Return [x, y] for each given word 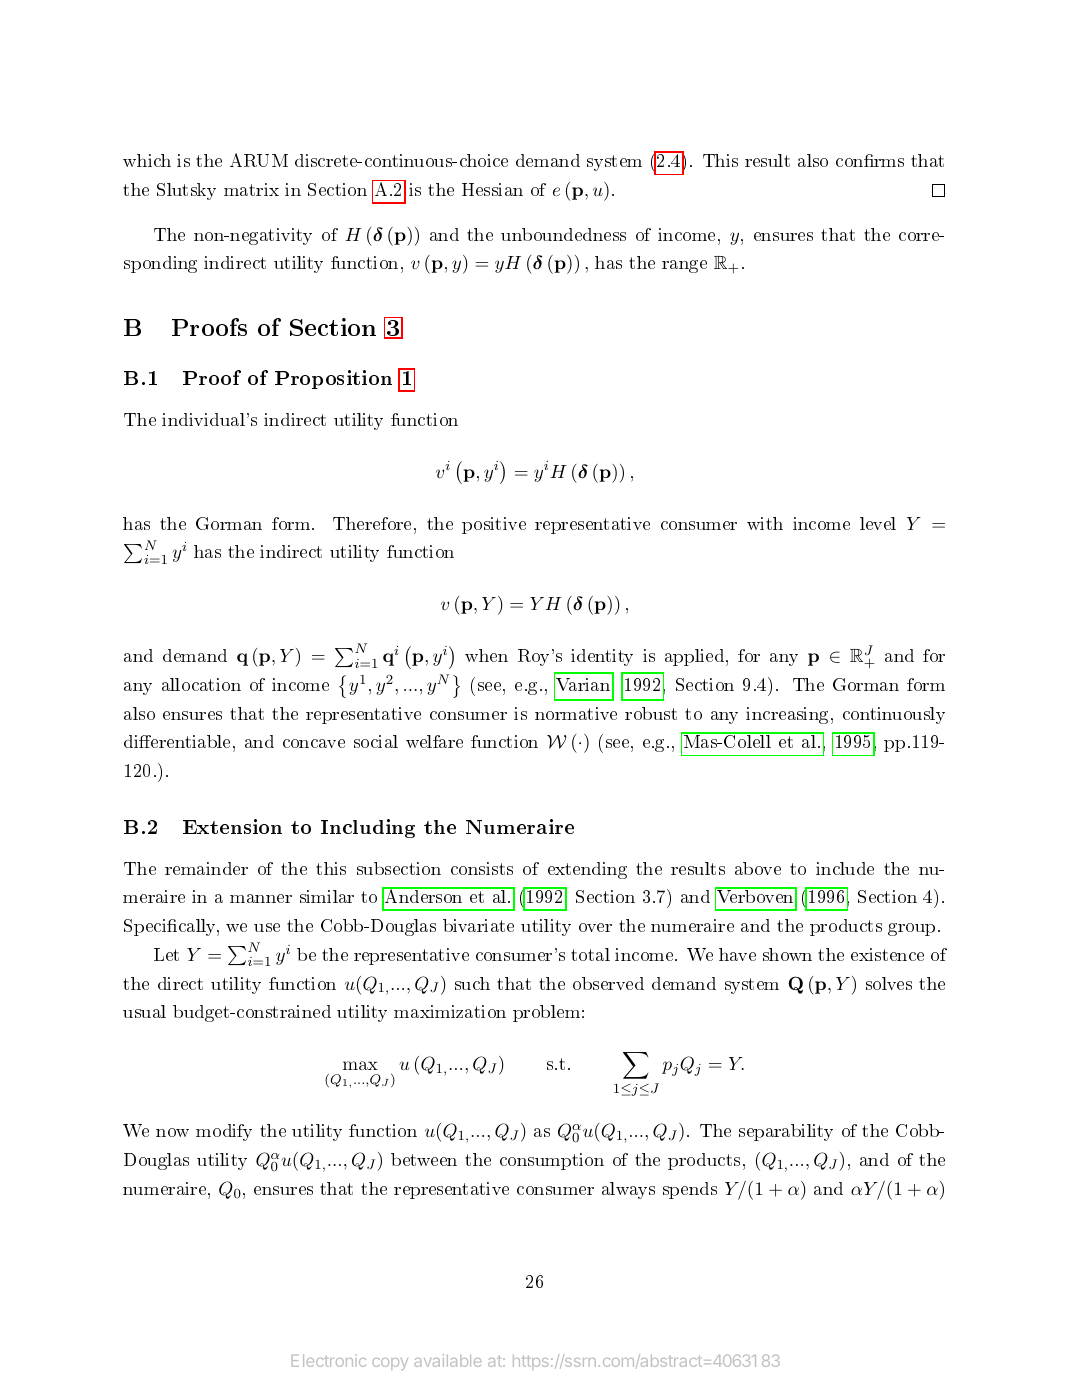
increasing [787, 715]
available [447, 1360]
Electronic [329, 1360]
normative [576, 713]
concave [314, 743]
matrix [251, 189]
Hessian [492, 189]
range [684, 266]
